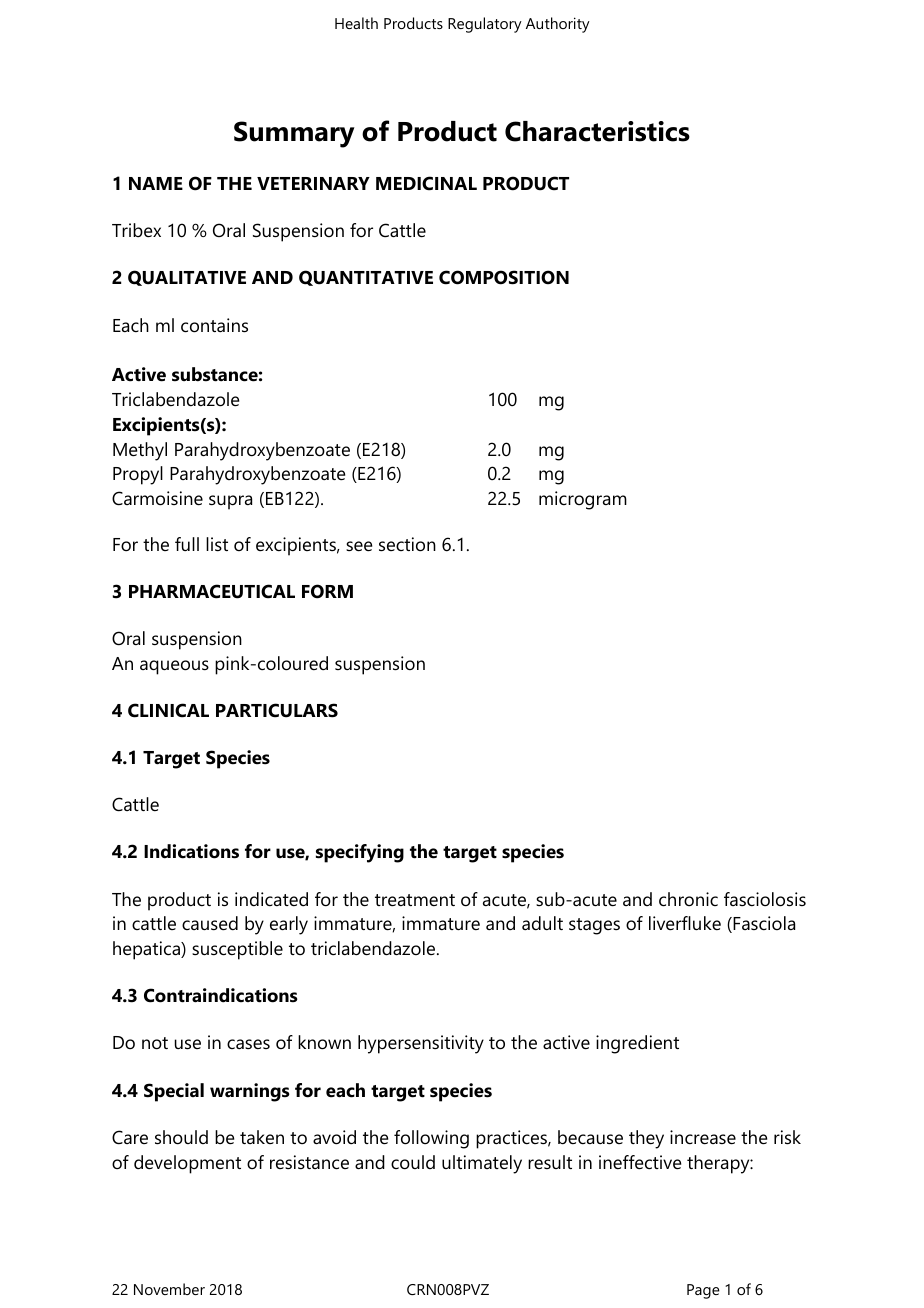 The image size is (924, 1308). I want to click on section, so click(407, 544).
